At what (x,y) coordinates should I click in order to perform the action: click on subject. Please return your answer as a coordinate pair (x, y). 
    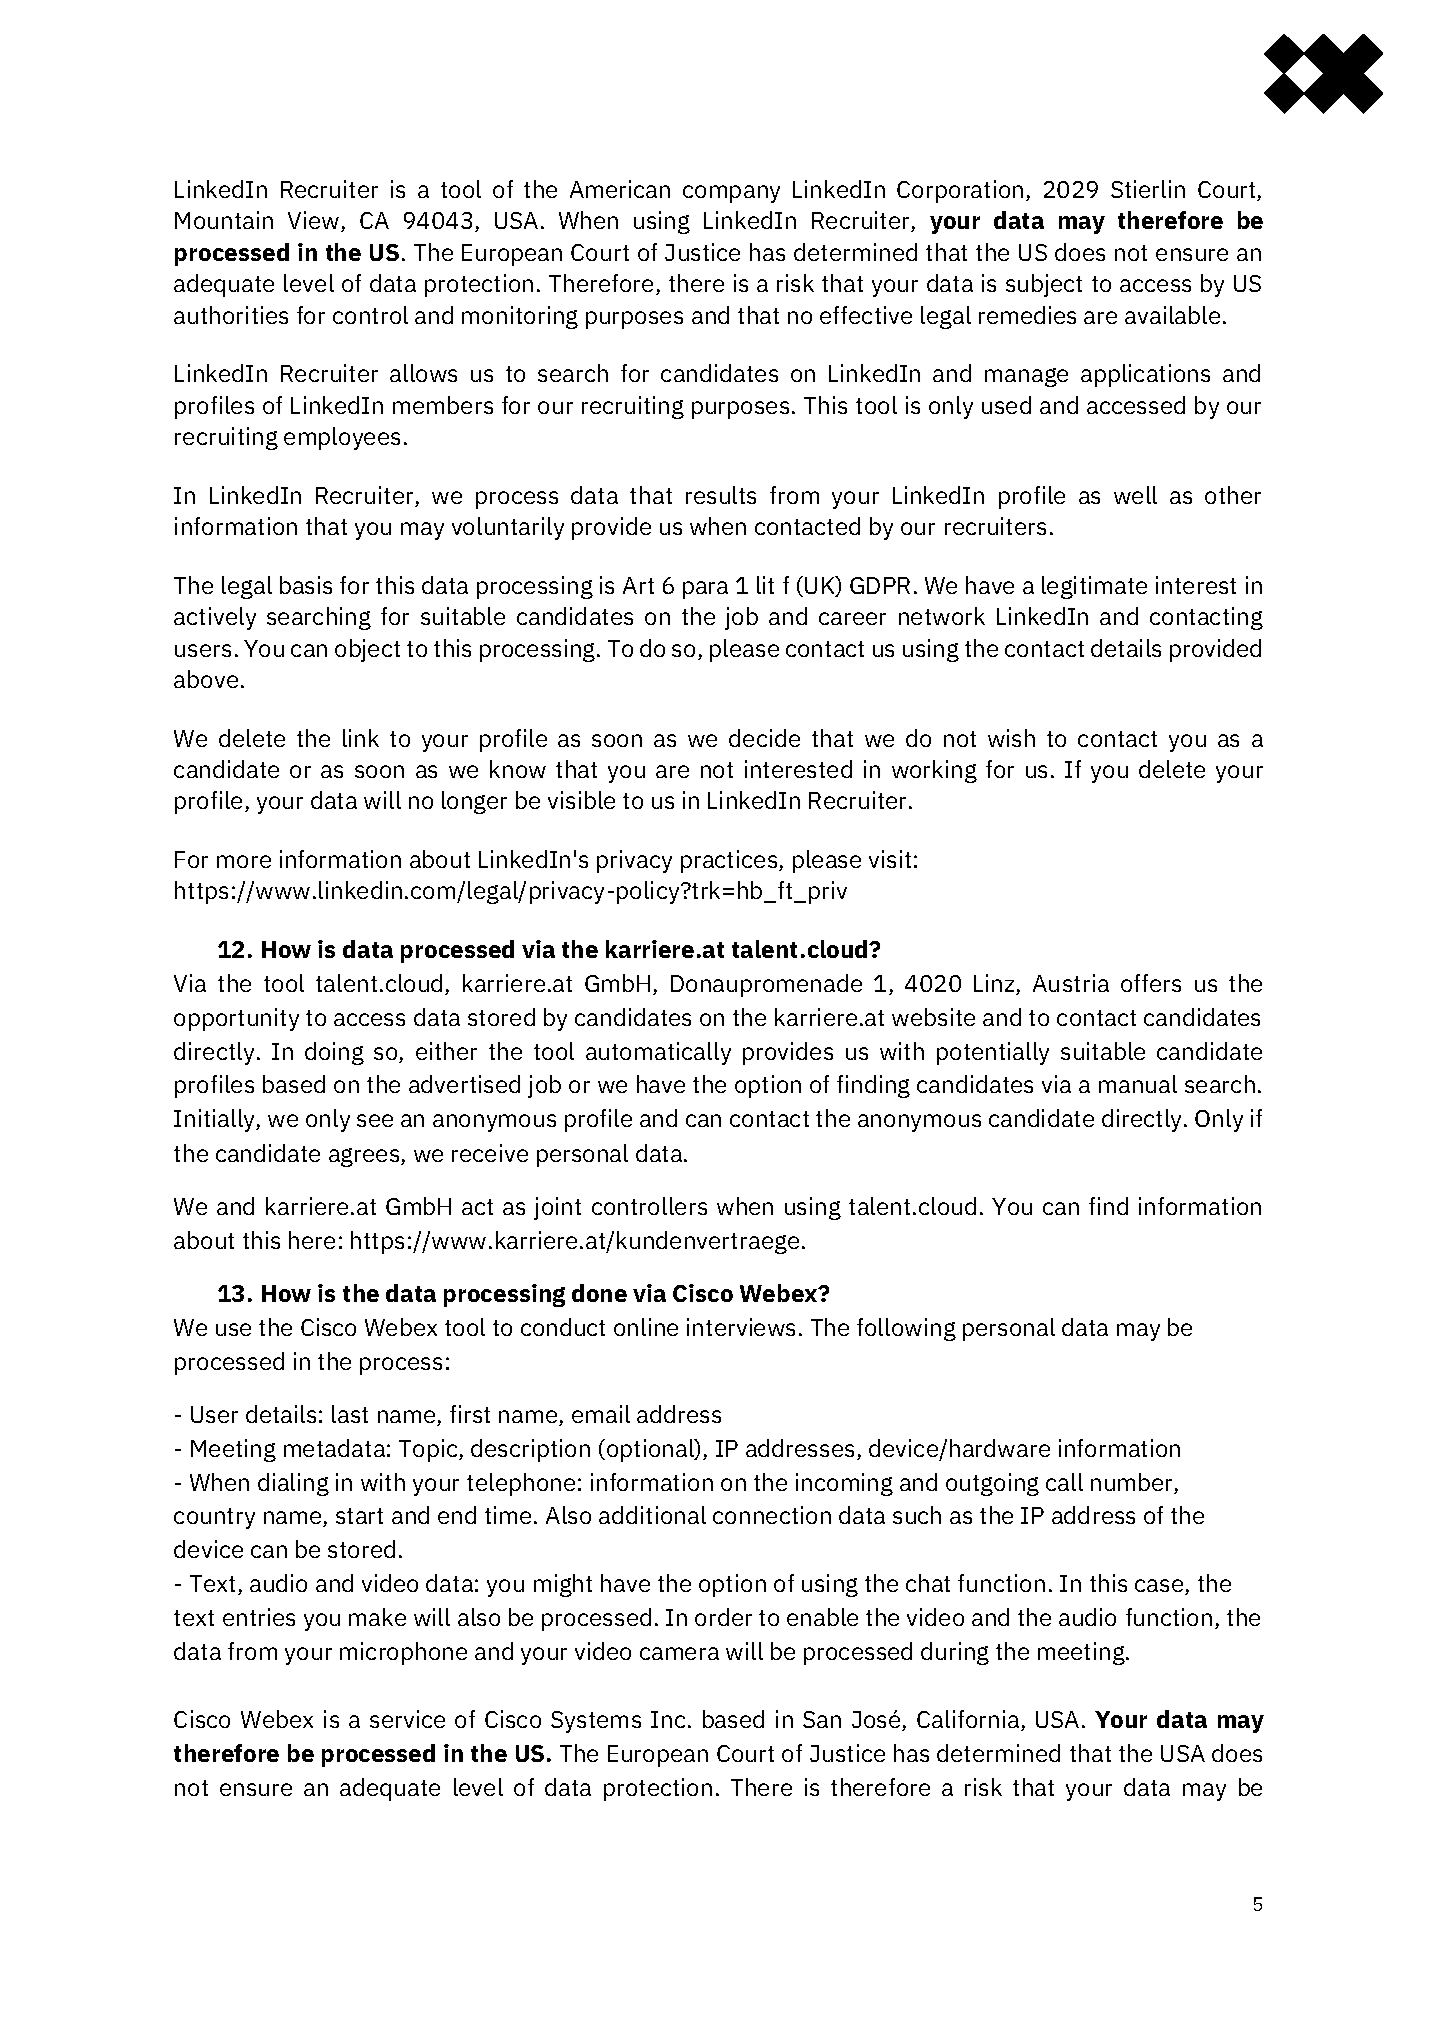
    Looking at the image, I should click on (1044, 285).
